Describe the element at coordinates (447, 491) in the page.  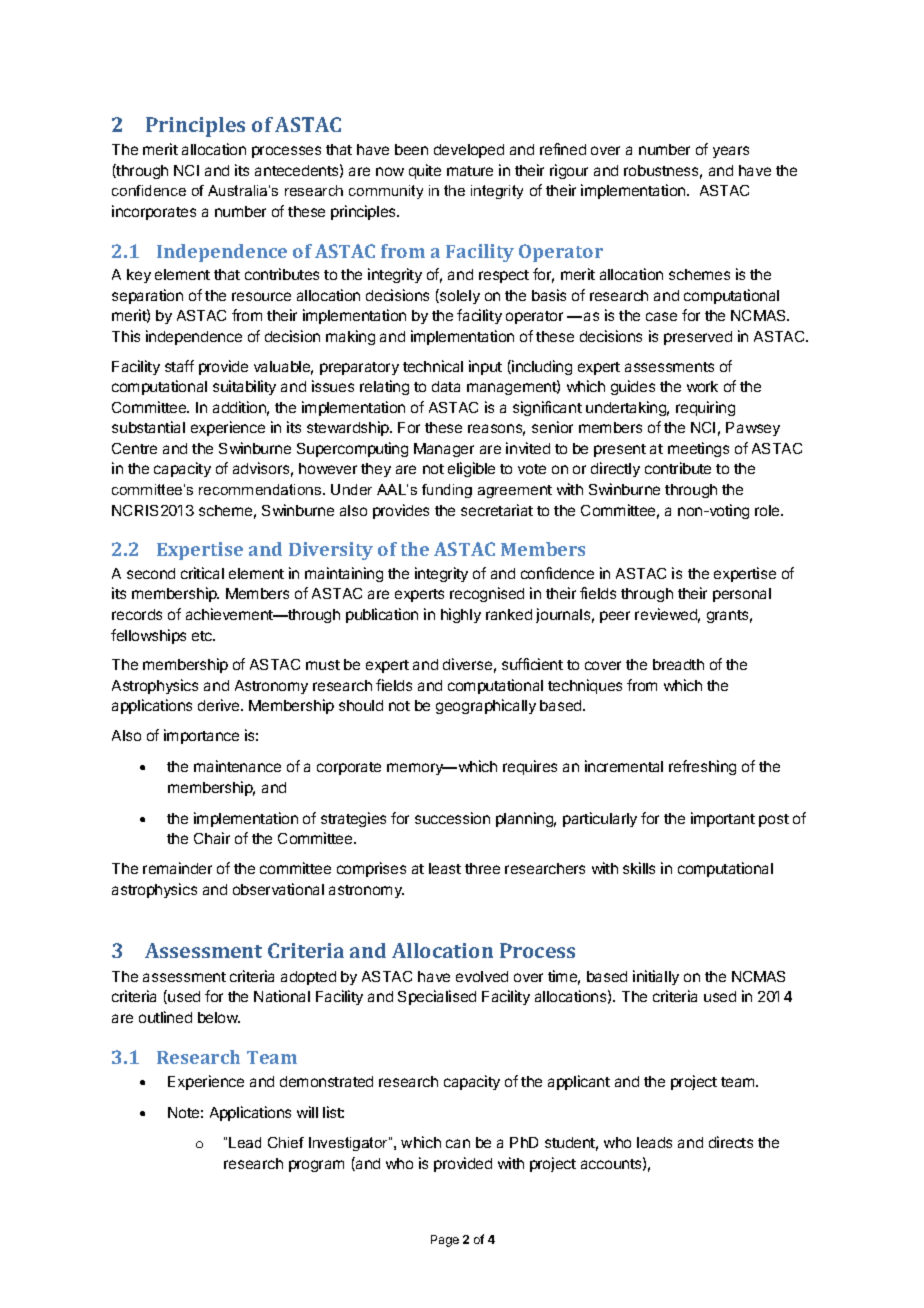
I see `funding` at that location.
